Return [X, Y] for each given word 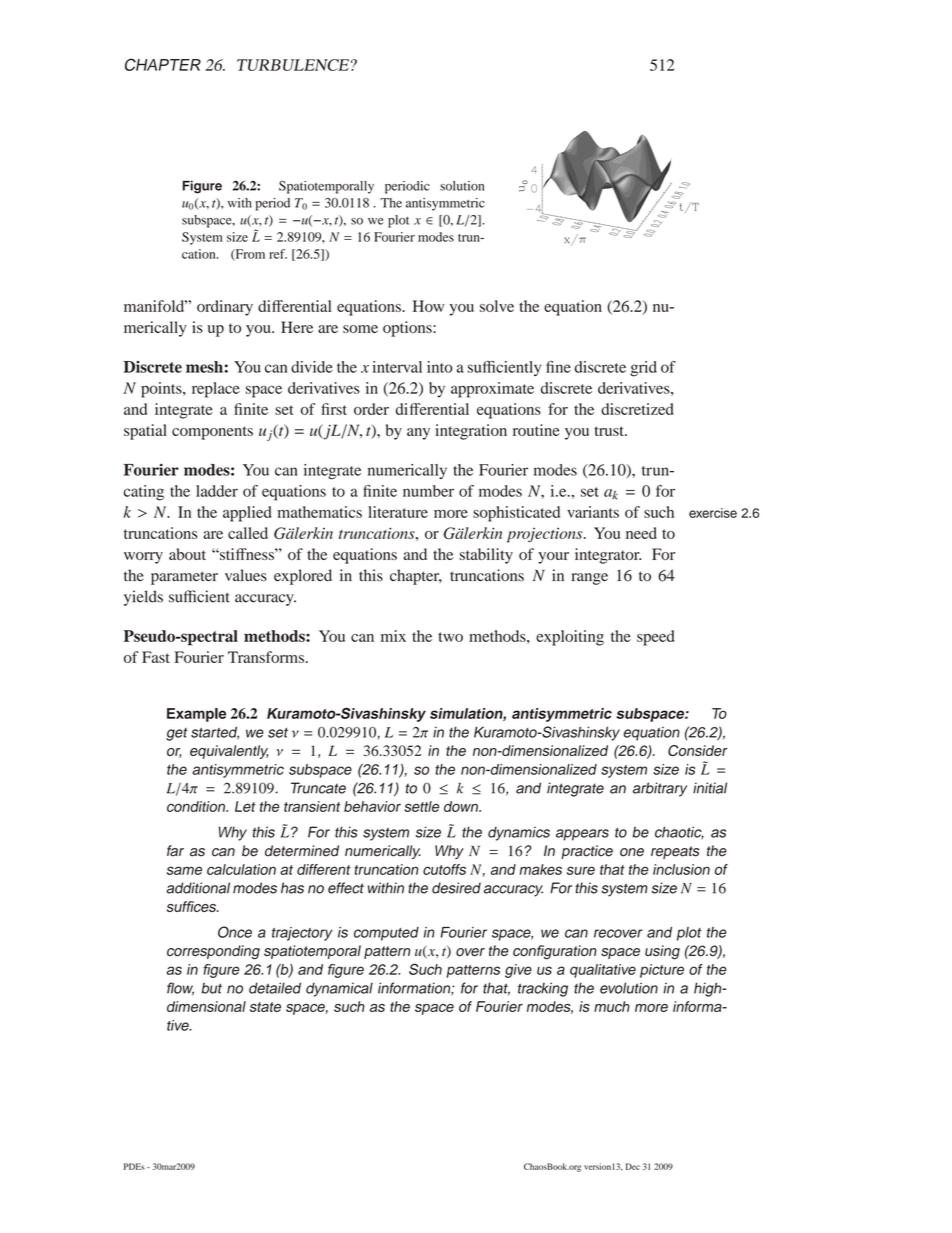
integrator [608, 556]
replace [216, 390]
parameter [184, 578]
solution [462, 186]
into [440, 367]
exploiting [570, 638]
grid [643, 369]
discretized [637, 409]
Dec [633, 1166]
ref [278, 254]
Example [196, 715]
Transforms [266, 657]
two [450, 637]
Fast [156, 657]
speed [655, 638]
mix [393, 636]
